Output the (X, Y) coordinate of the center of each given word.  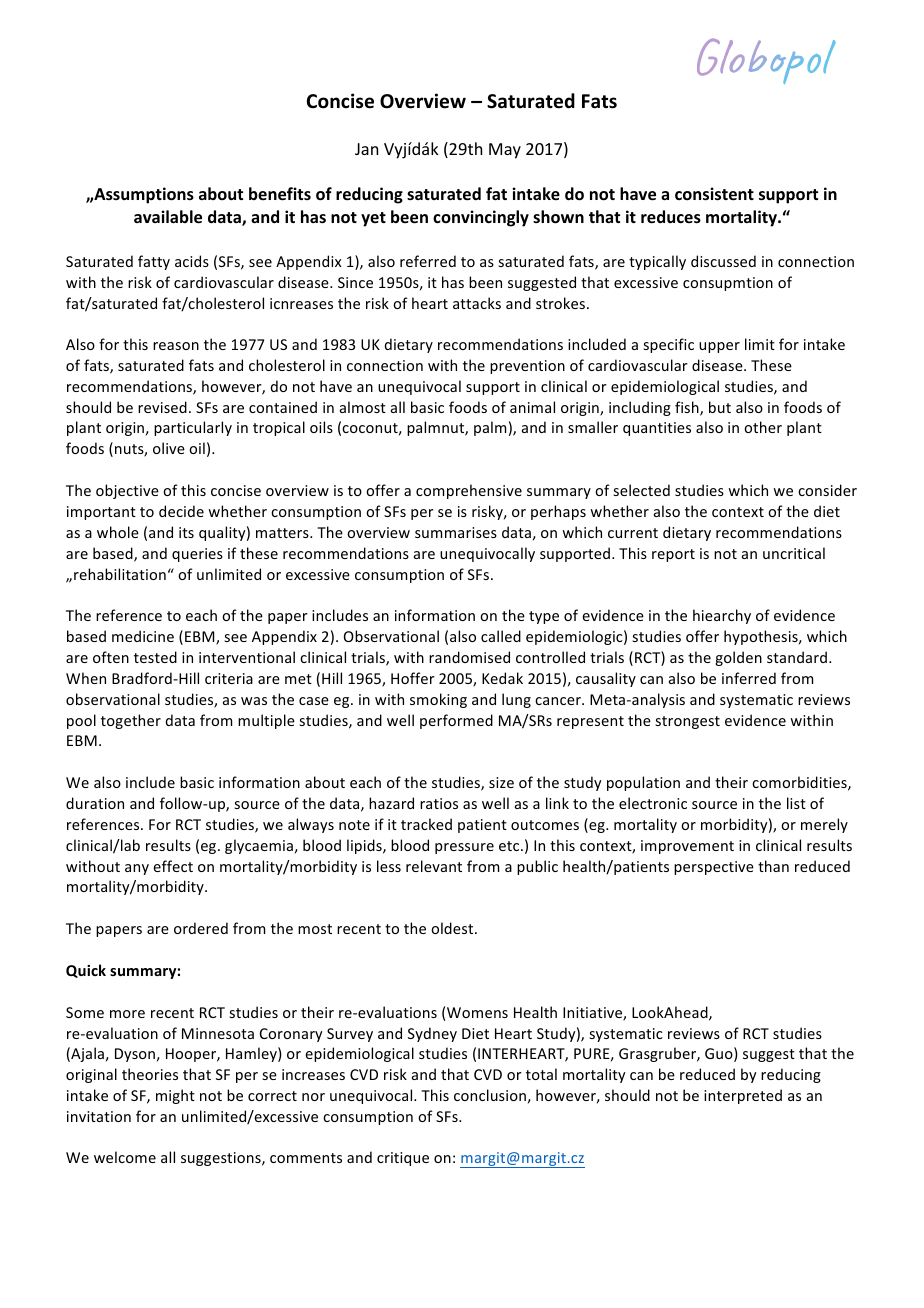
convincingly (481, 218)
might (175, 1096)
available (168, 217)
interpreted (743, 1096)
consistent (714, 194)
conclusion (490, 1095)
